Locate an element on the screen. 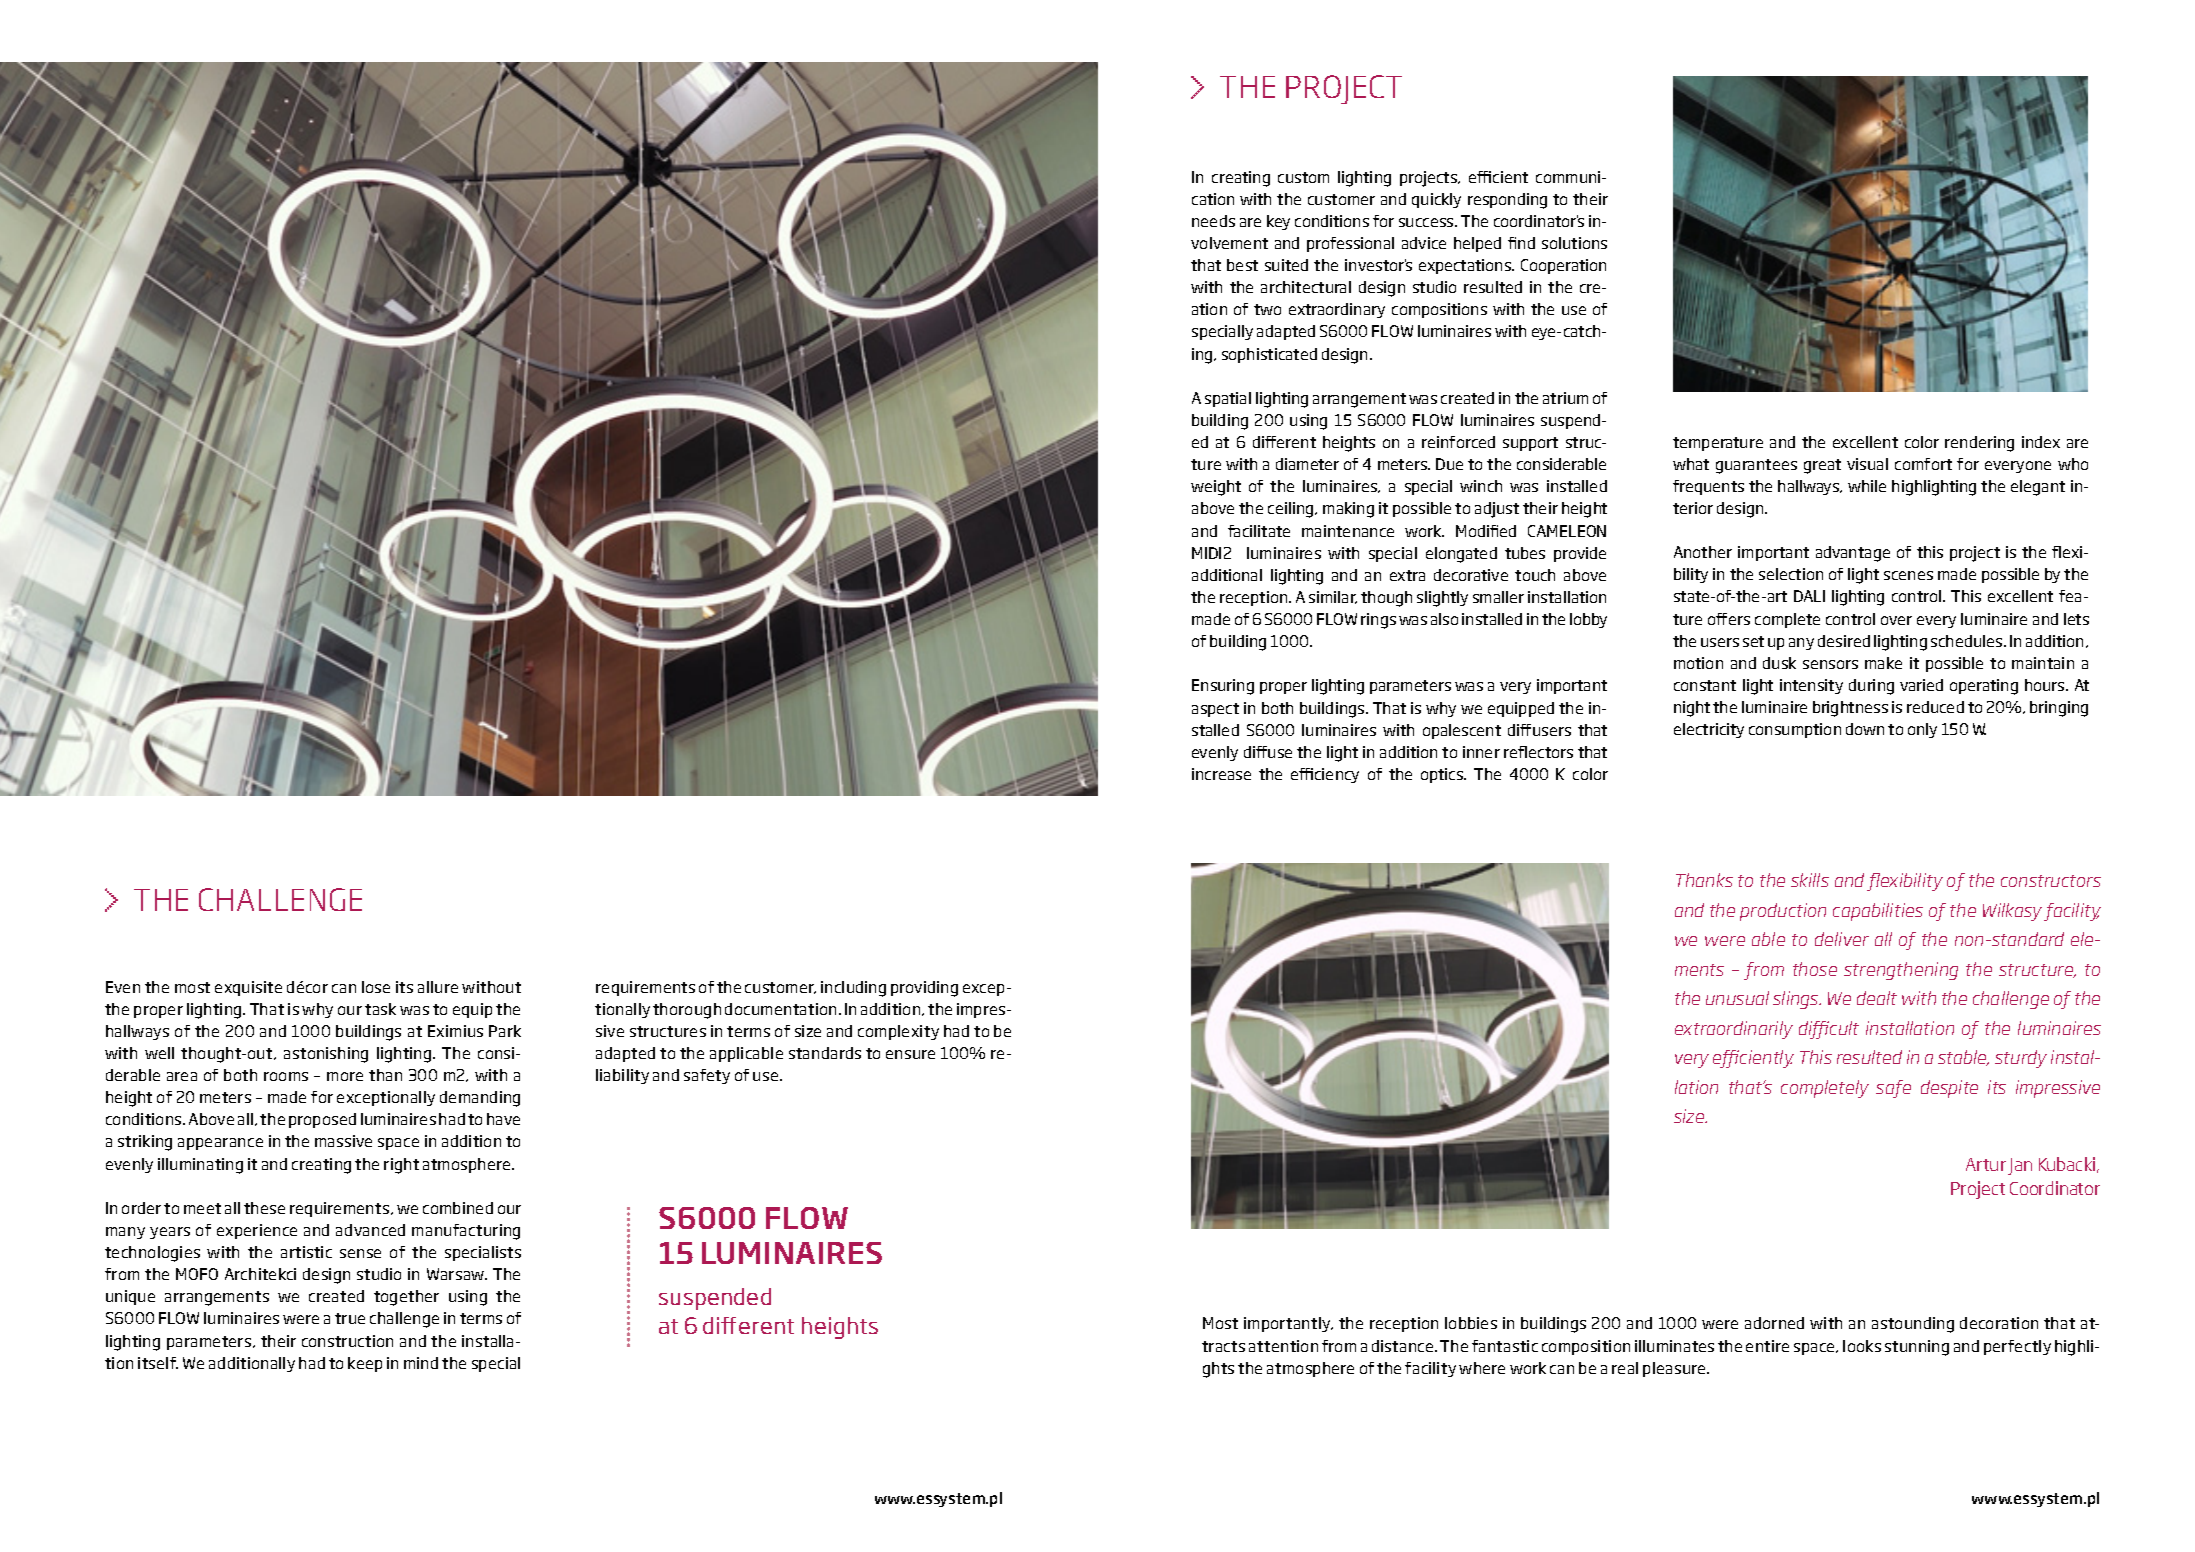 The width and height of the screenshot is (2195, 1552). ensure is located at coordinates (910, 1054).
